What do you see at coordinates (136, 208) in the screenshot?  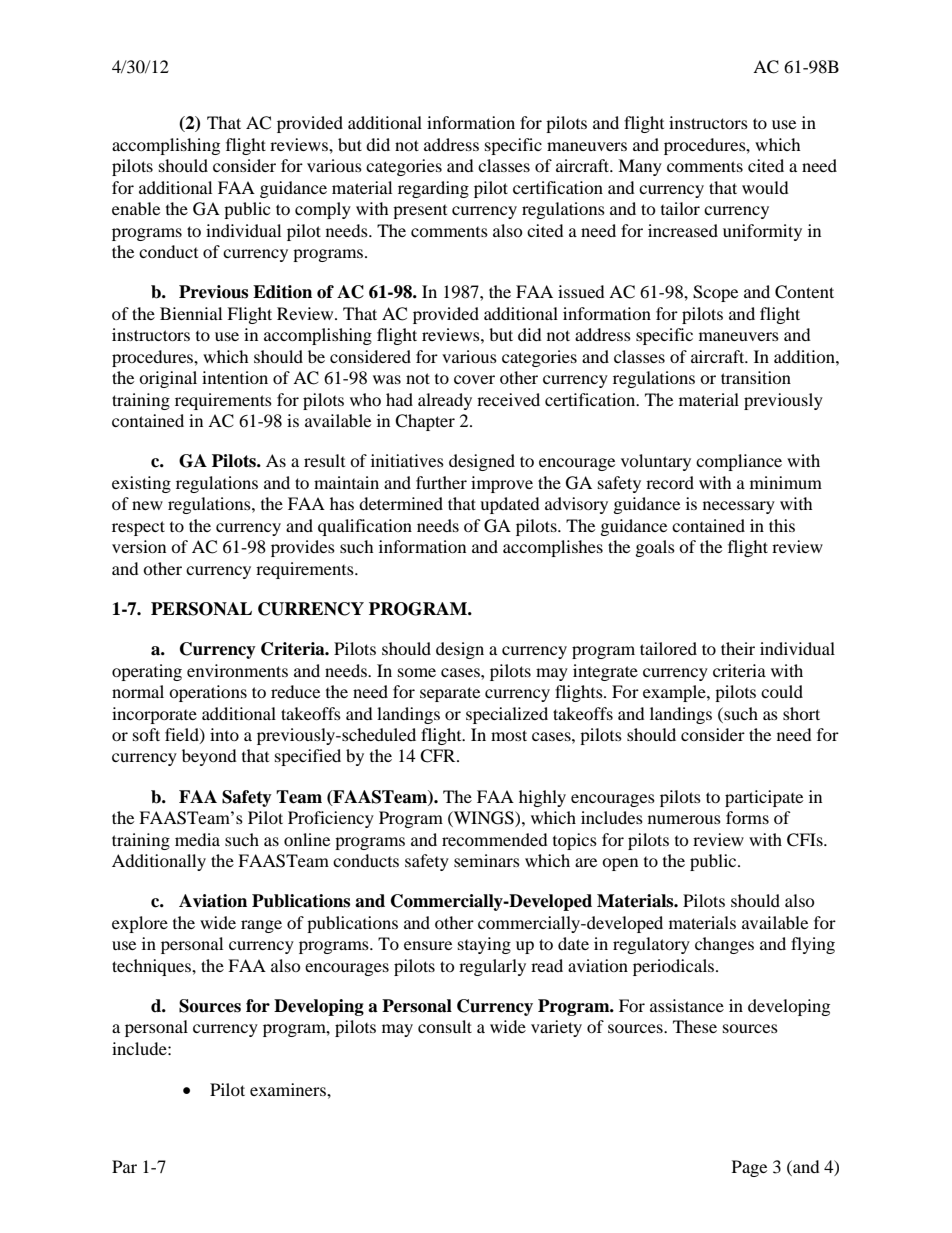 I see `enable` at bounding box center [136, 208].
